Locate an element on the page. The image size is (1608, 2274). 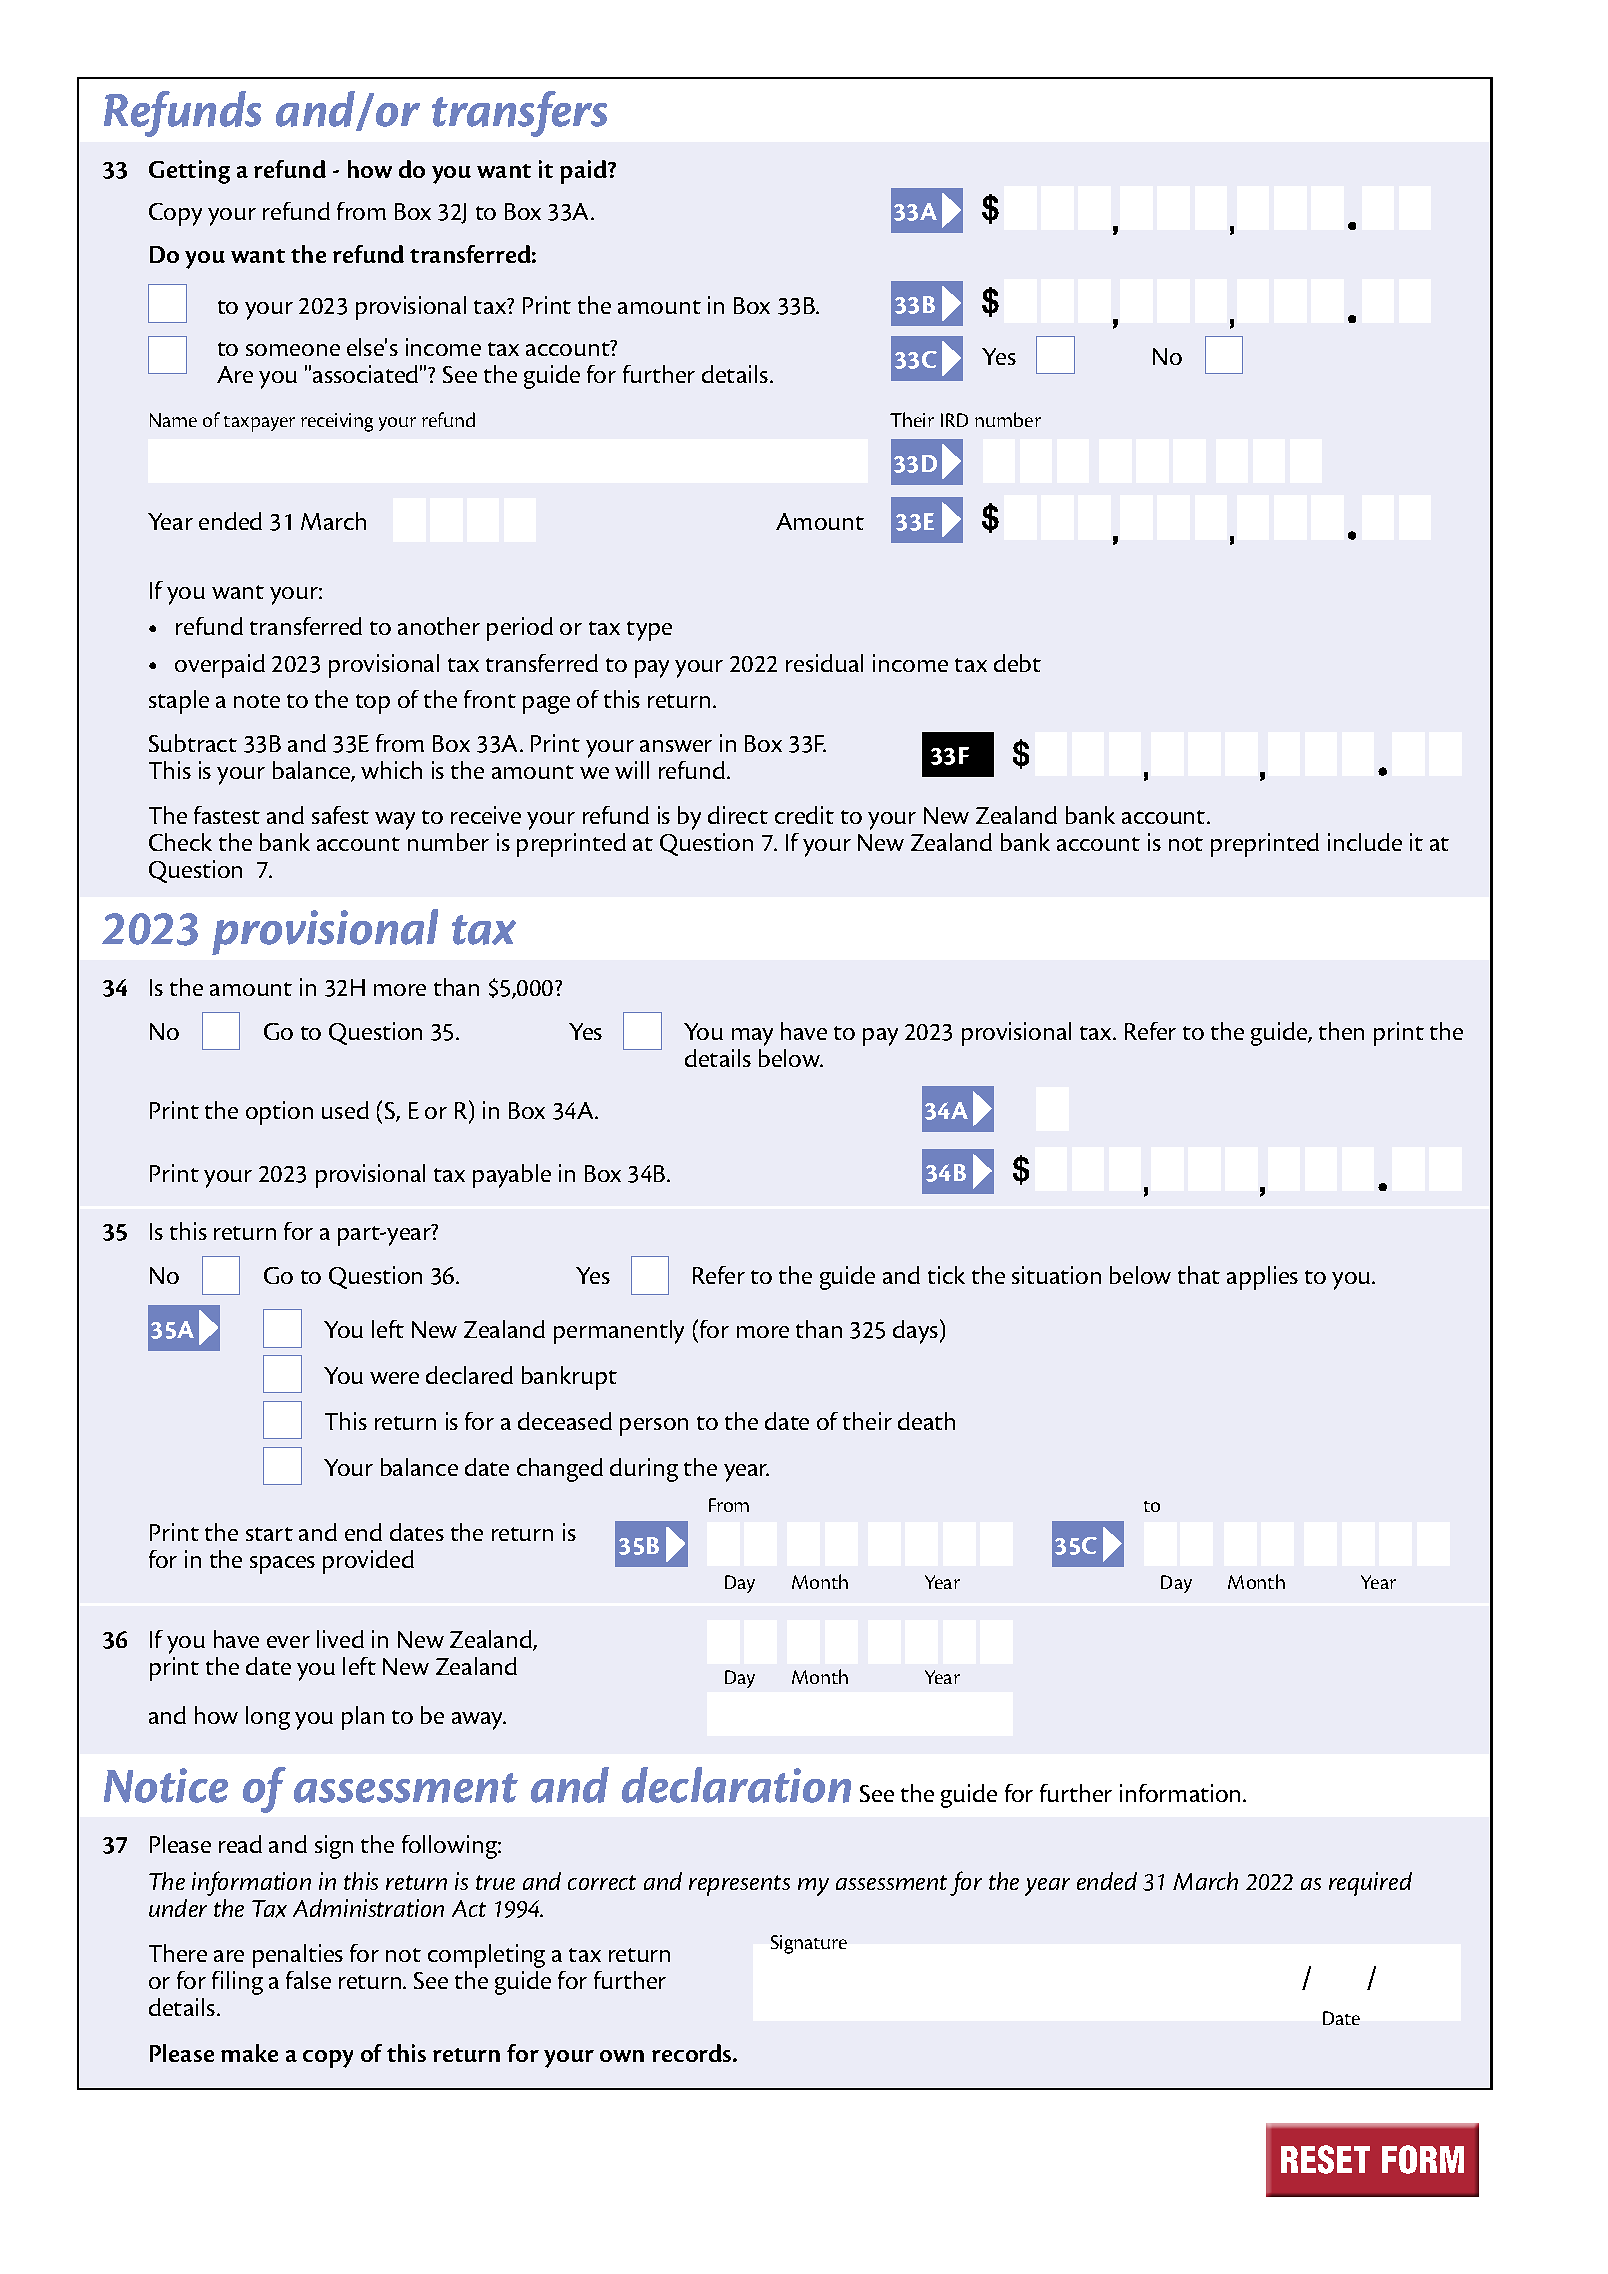
Getting is located at coordinates (189, 172).
